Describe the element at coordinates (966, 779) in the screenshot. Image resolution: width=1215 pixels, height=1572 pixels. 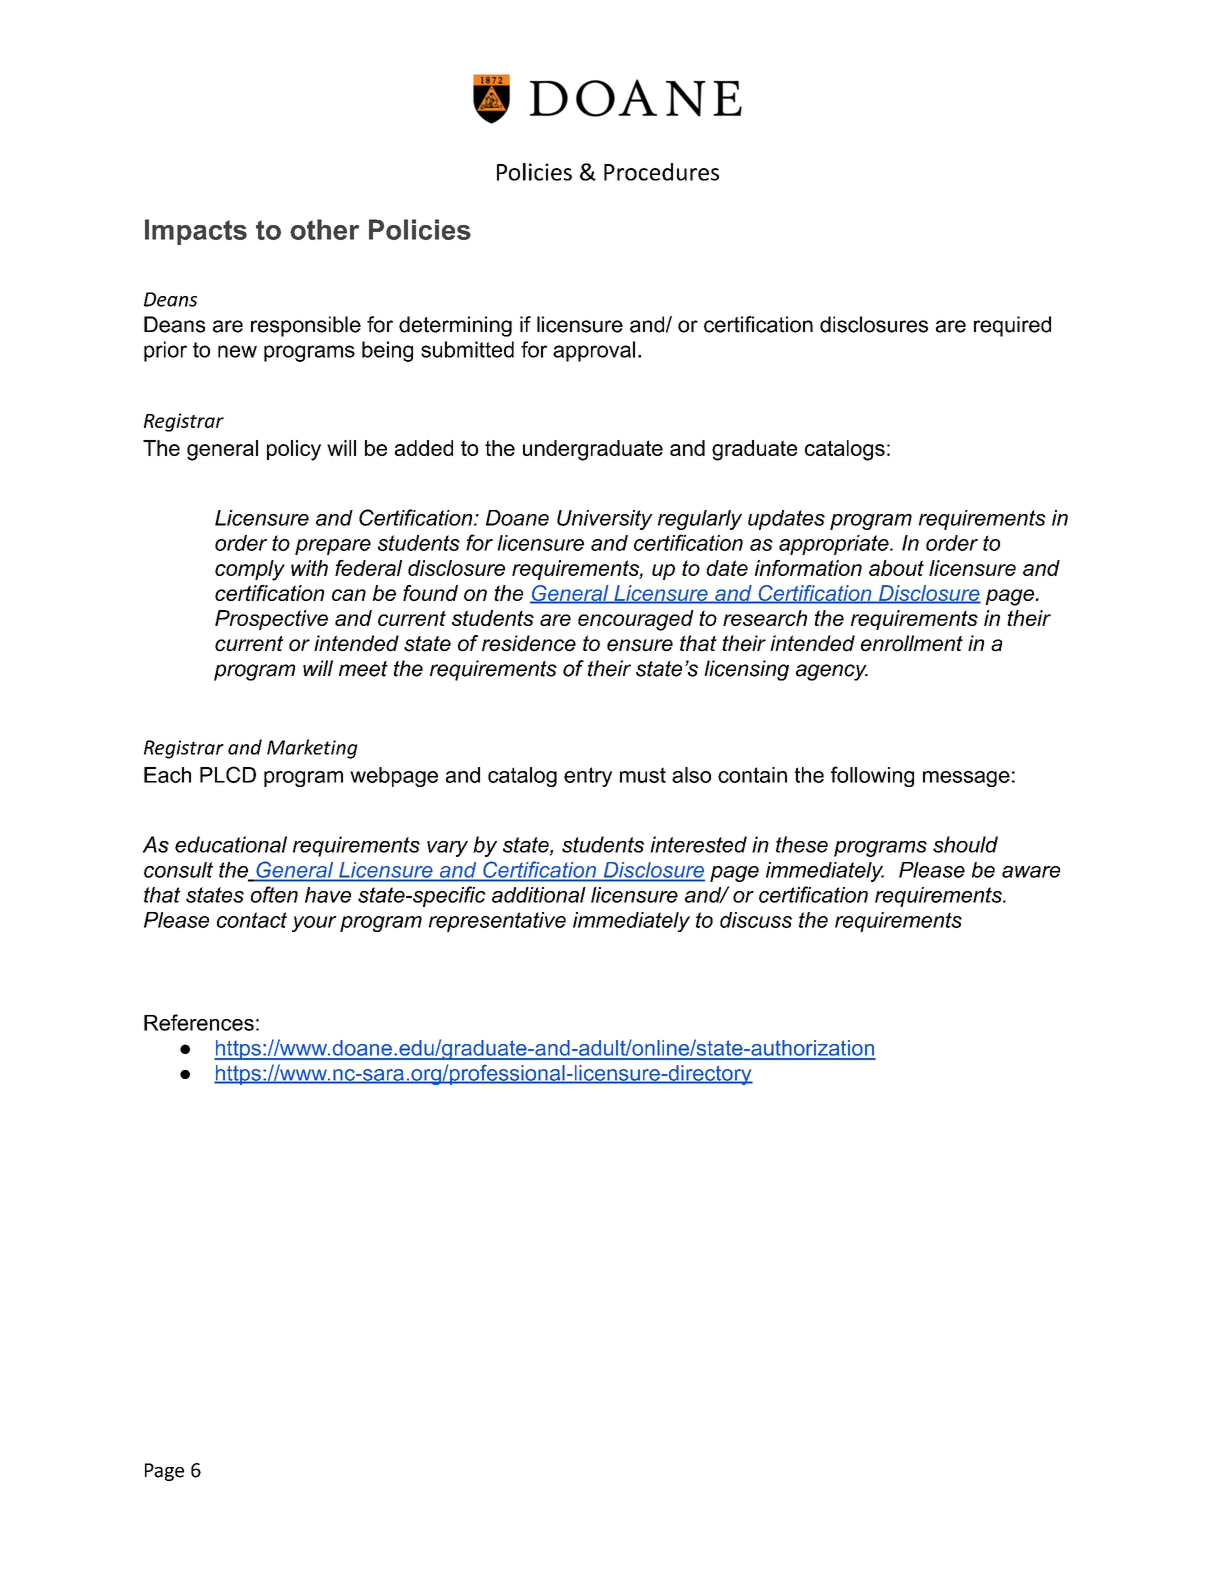
I see `message` at that location.
